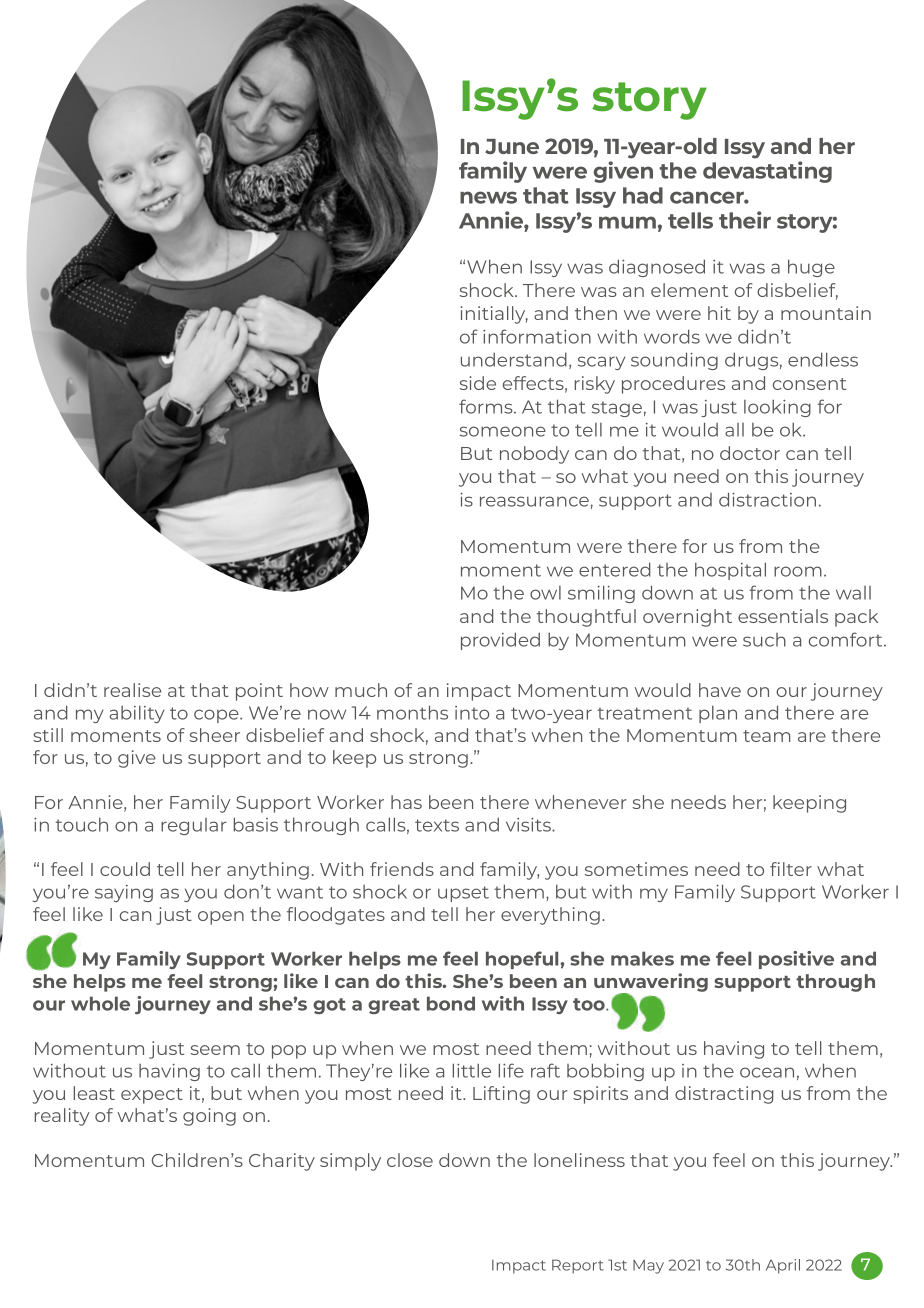  I want to click on ability, so click(137, 714).
